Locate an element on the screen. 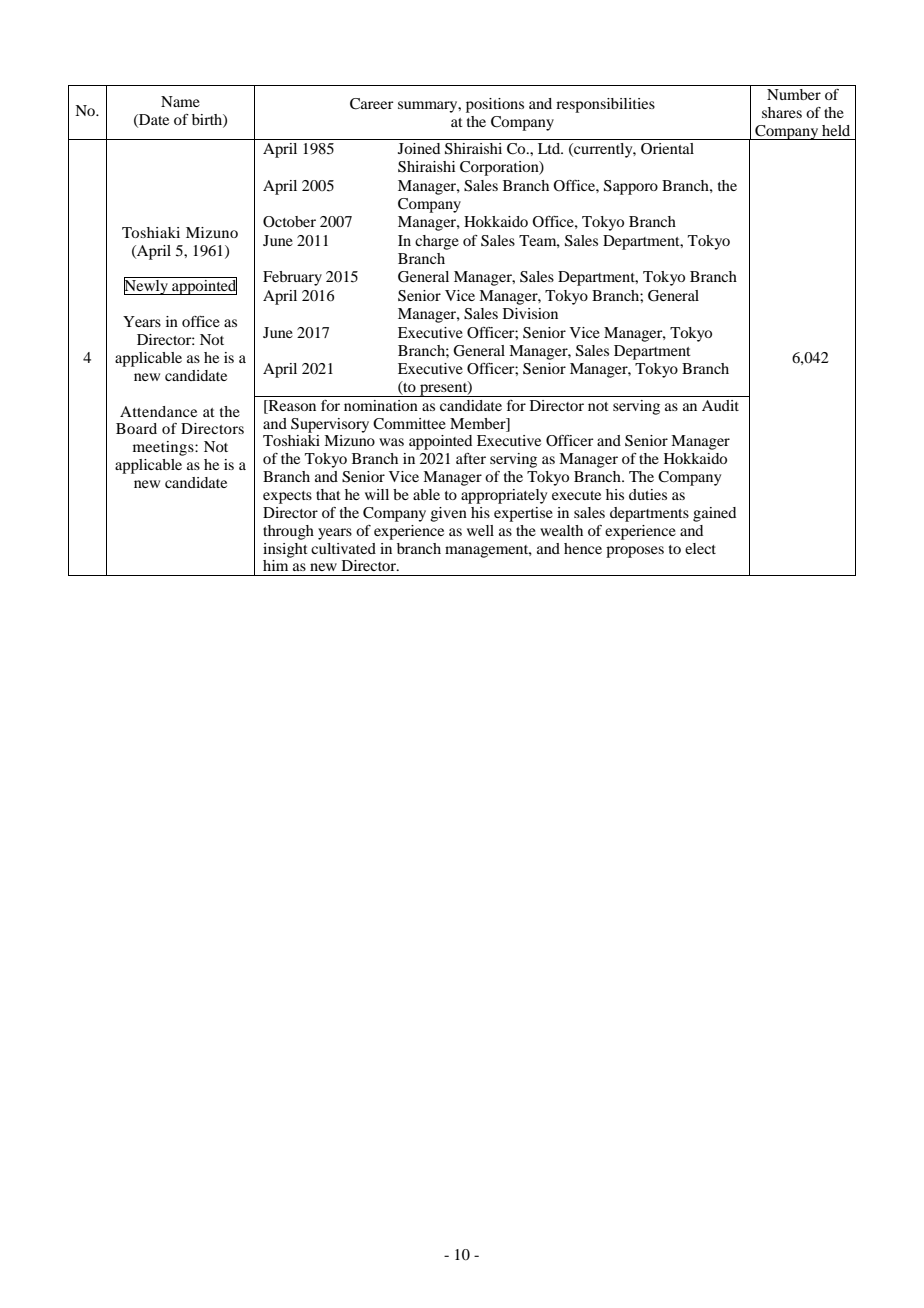  Division is located at coordinates (530, 313).
